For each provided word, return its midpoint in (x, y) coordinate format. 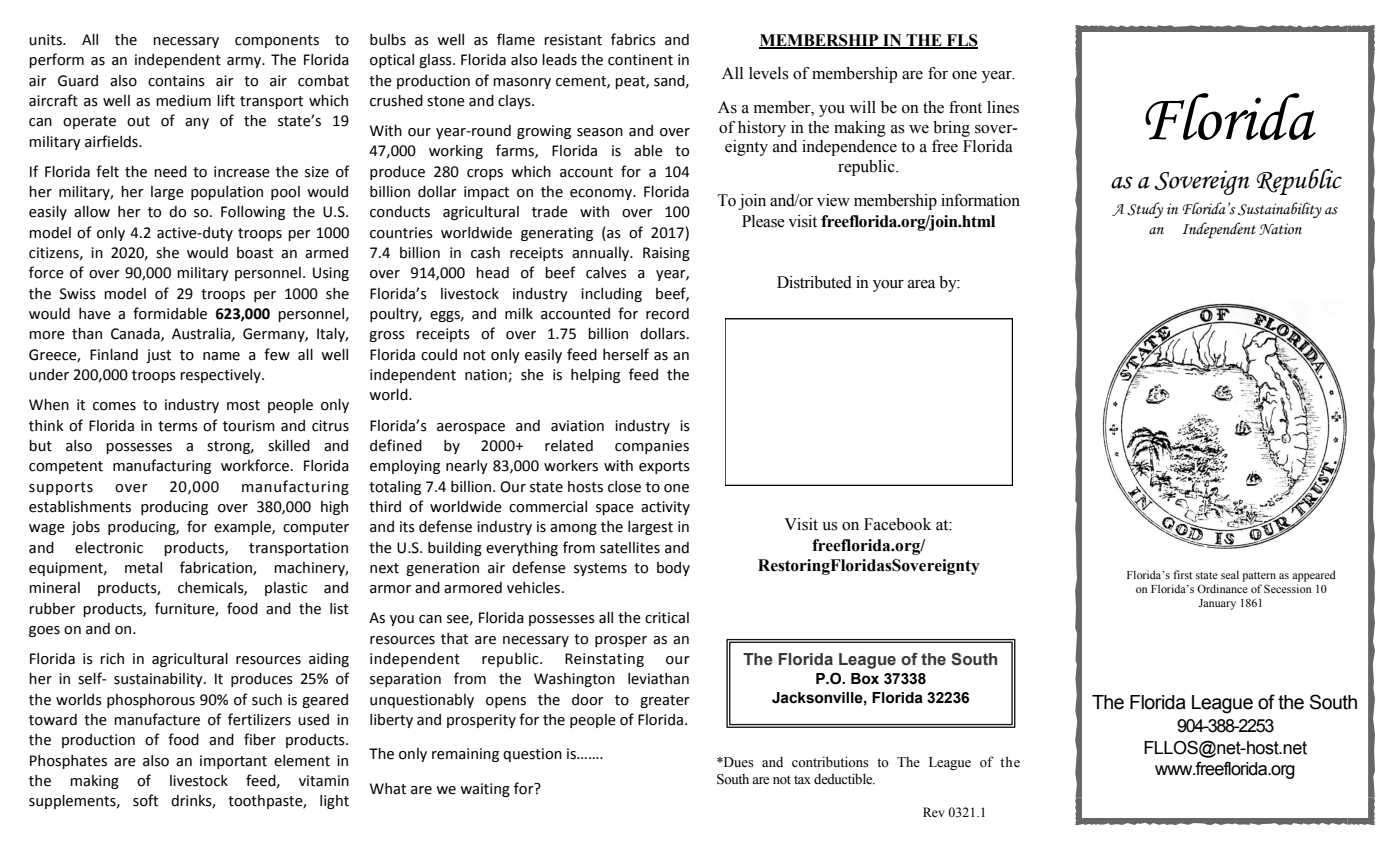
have (95, 314)
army (245, 62)
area (921, 284)
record (667, 314)
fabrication (217, 568)
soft (145, 800)
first (1182, 574)
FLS (961, 41)
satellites (630, 548)
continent (640, 60)
